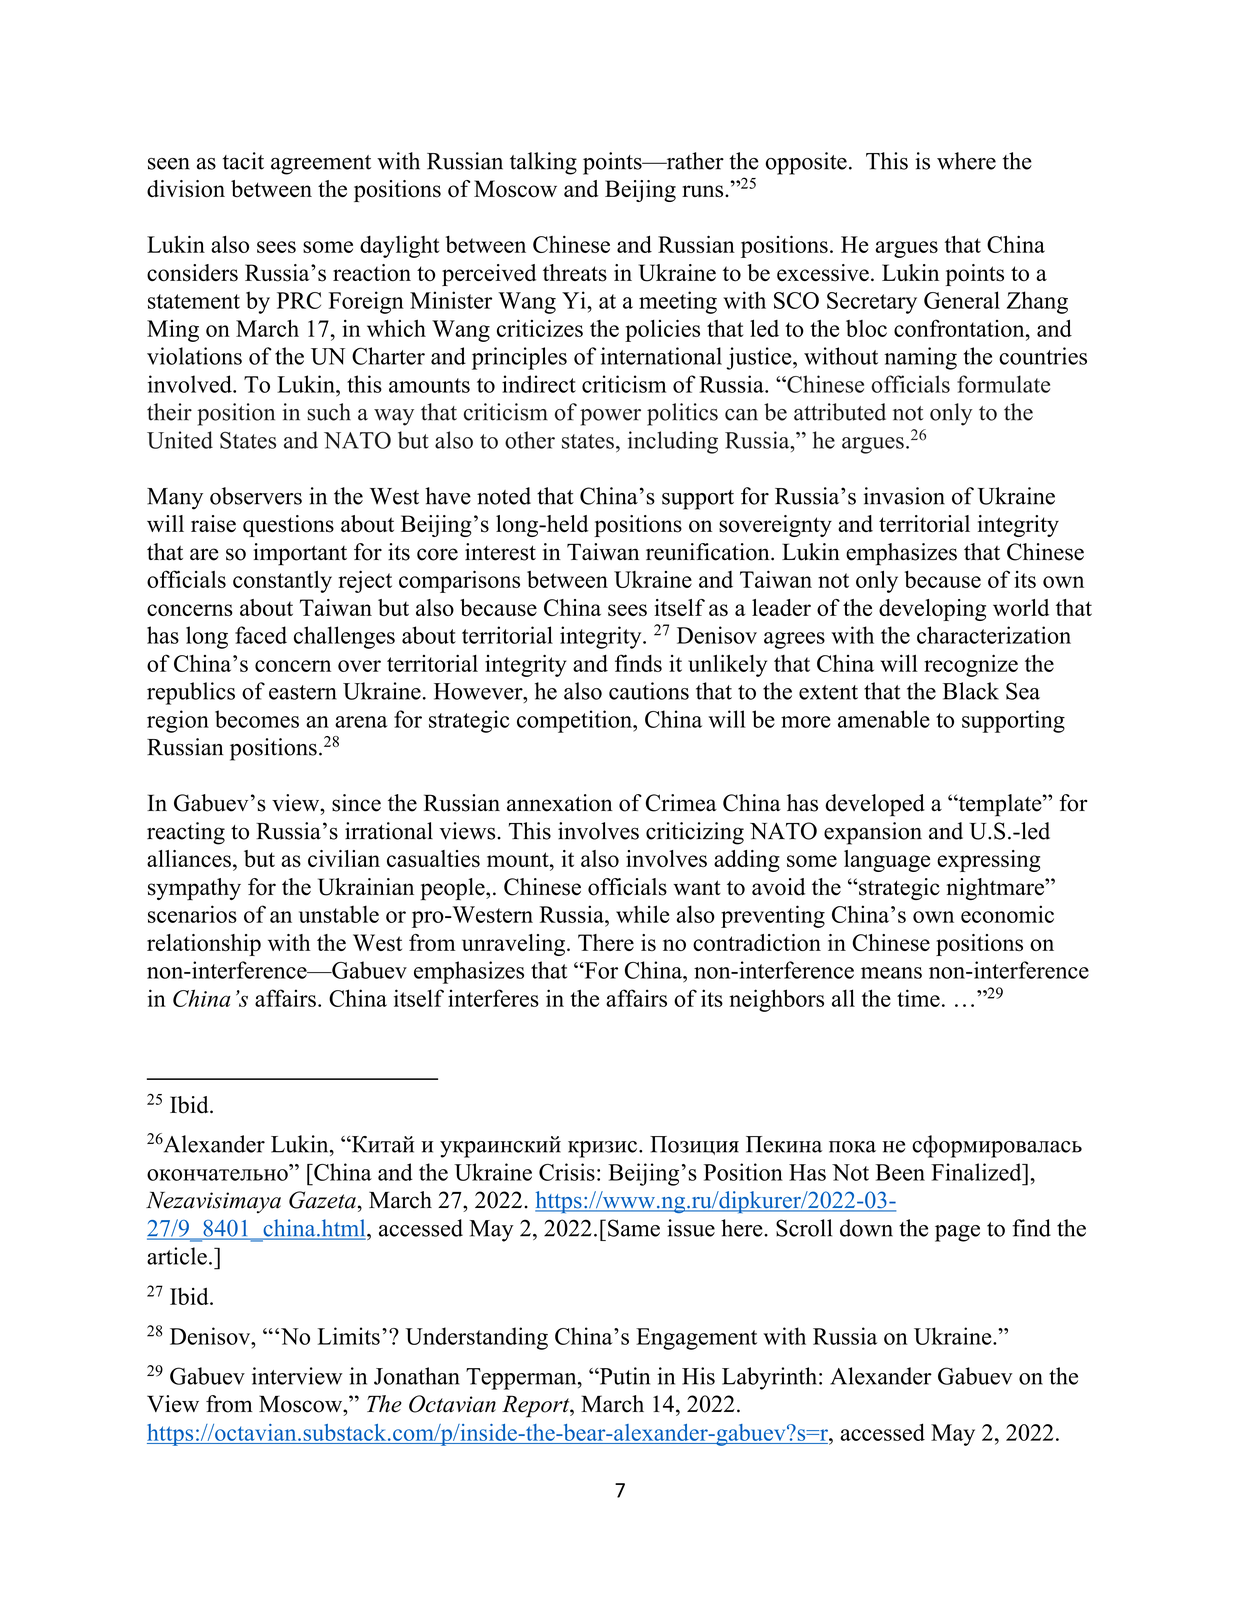 The height and width of the image is (1602, 1238). Describe the element at coordinates (243, 161) in the image. I see `tacit` at that location.
